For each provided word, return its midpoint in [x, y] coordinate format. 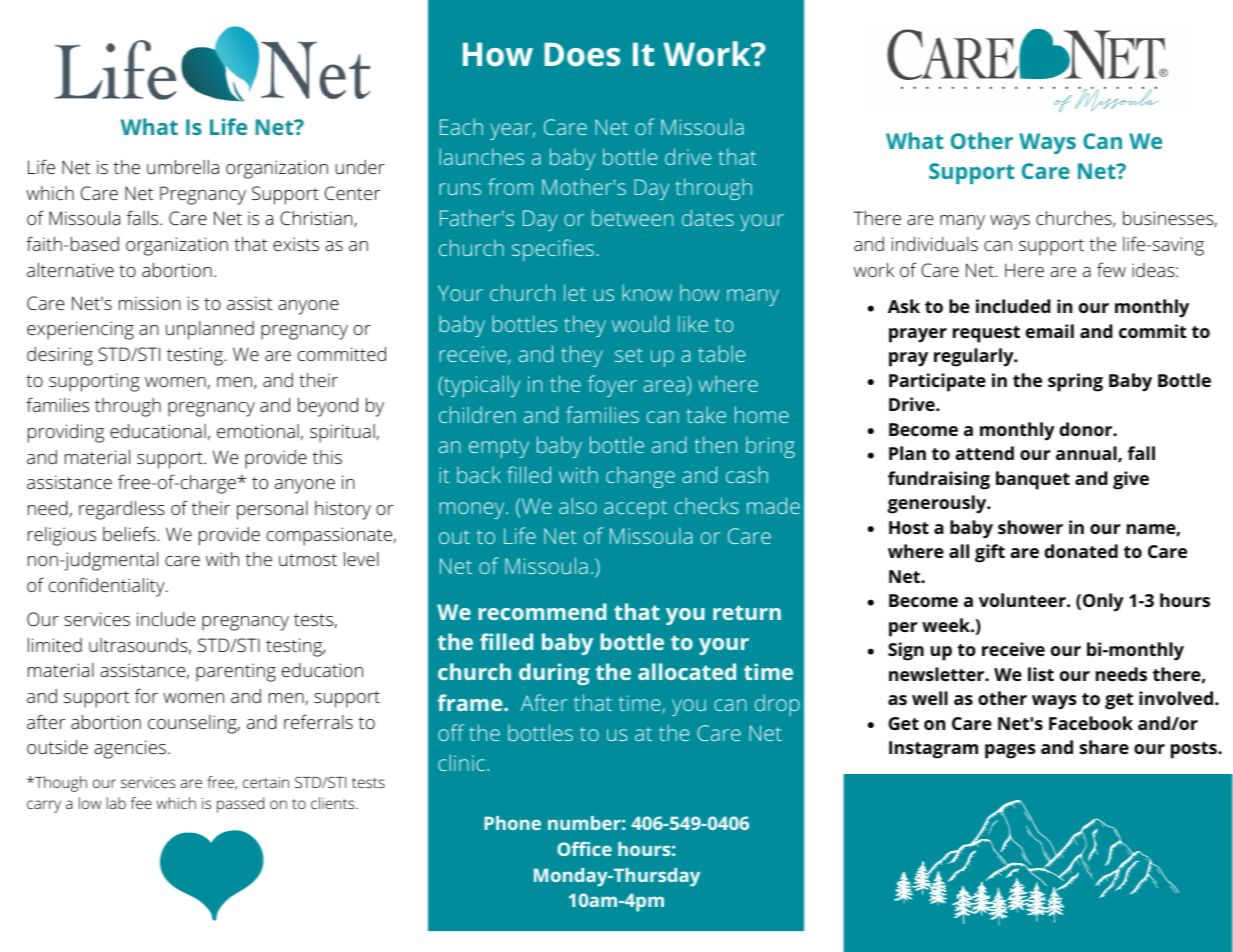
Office [584, 849]
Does [582, 54]
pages [1010, 751]
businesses [1168, 218]
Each [461, 126]
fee [141, 803]
